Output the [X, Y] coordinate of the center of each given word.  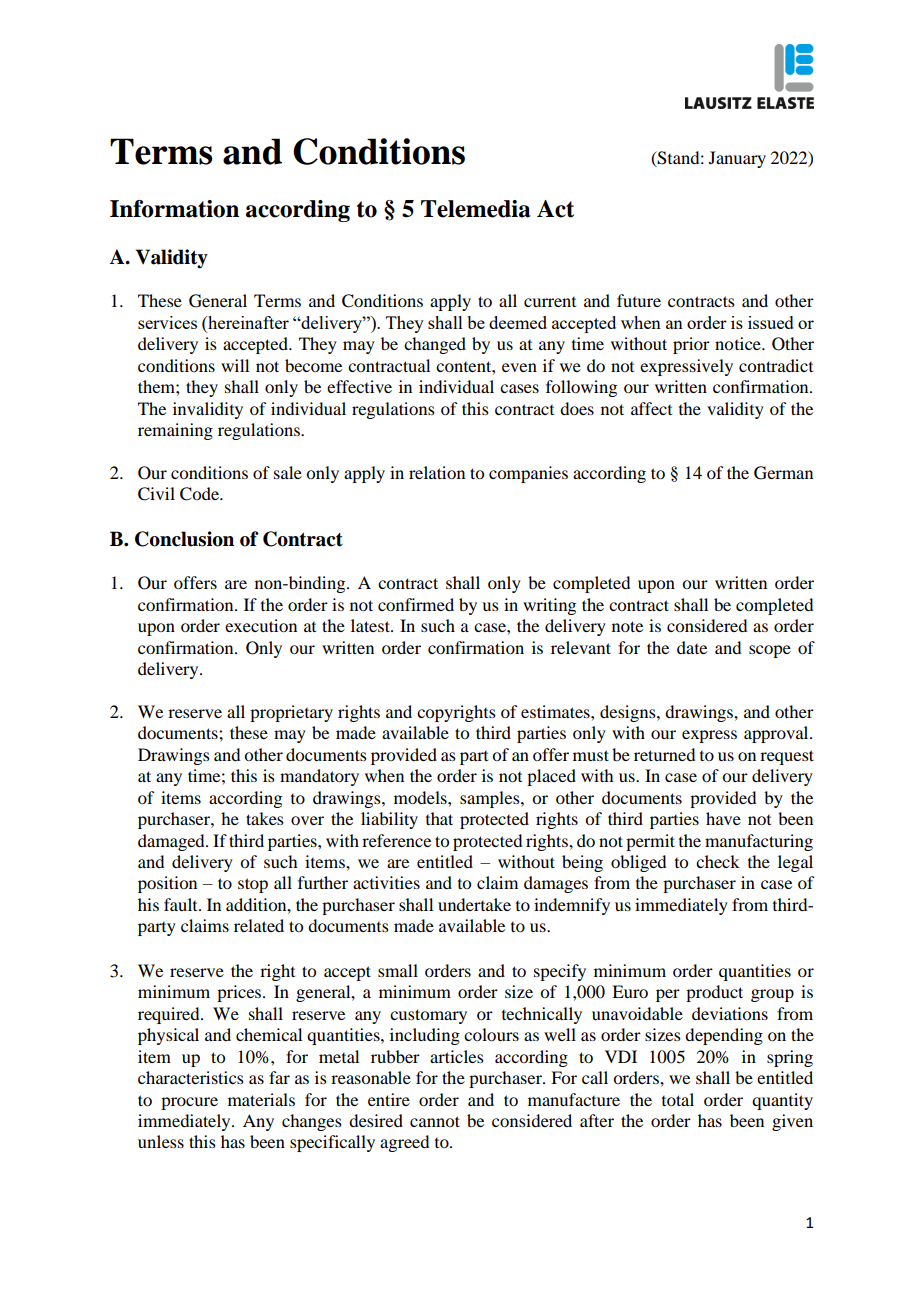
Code [200, 494]
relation [437, 472]
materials [261, 1099]
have [723, 818]
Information [174, 209]
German [783, 473]
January [737, 159]
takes [265, 818]
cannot [435, 1121]
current [550, 302]
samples [491, 799]
